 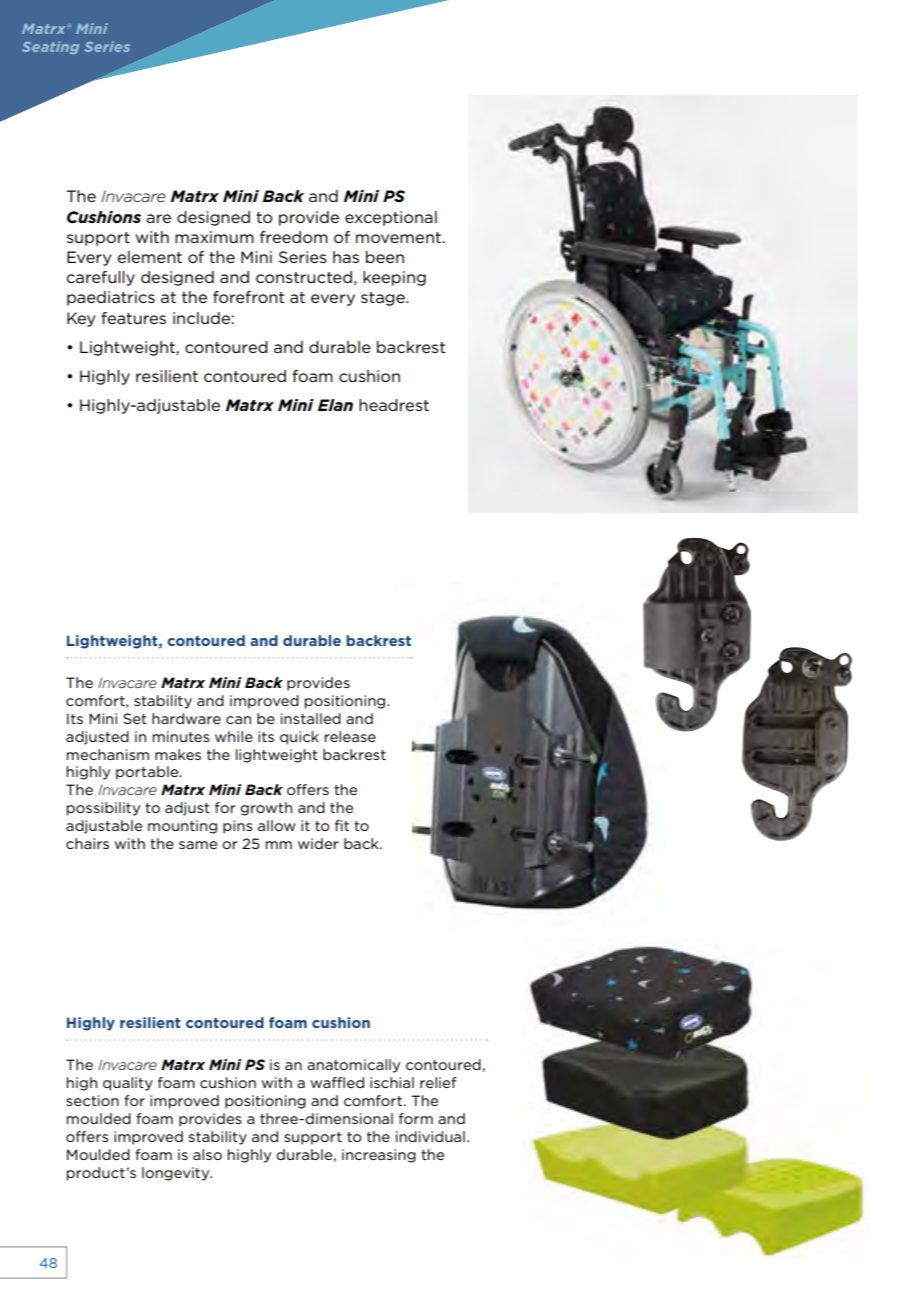 I want to click on Seating, so click(x=50, y=47).
